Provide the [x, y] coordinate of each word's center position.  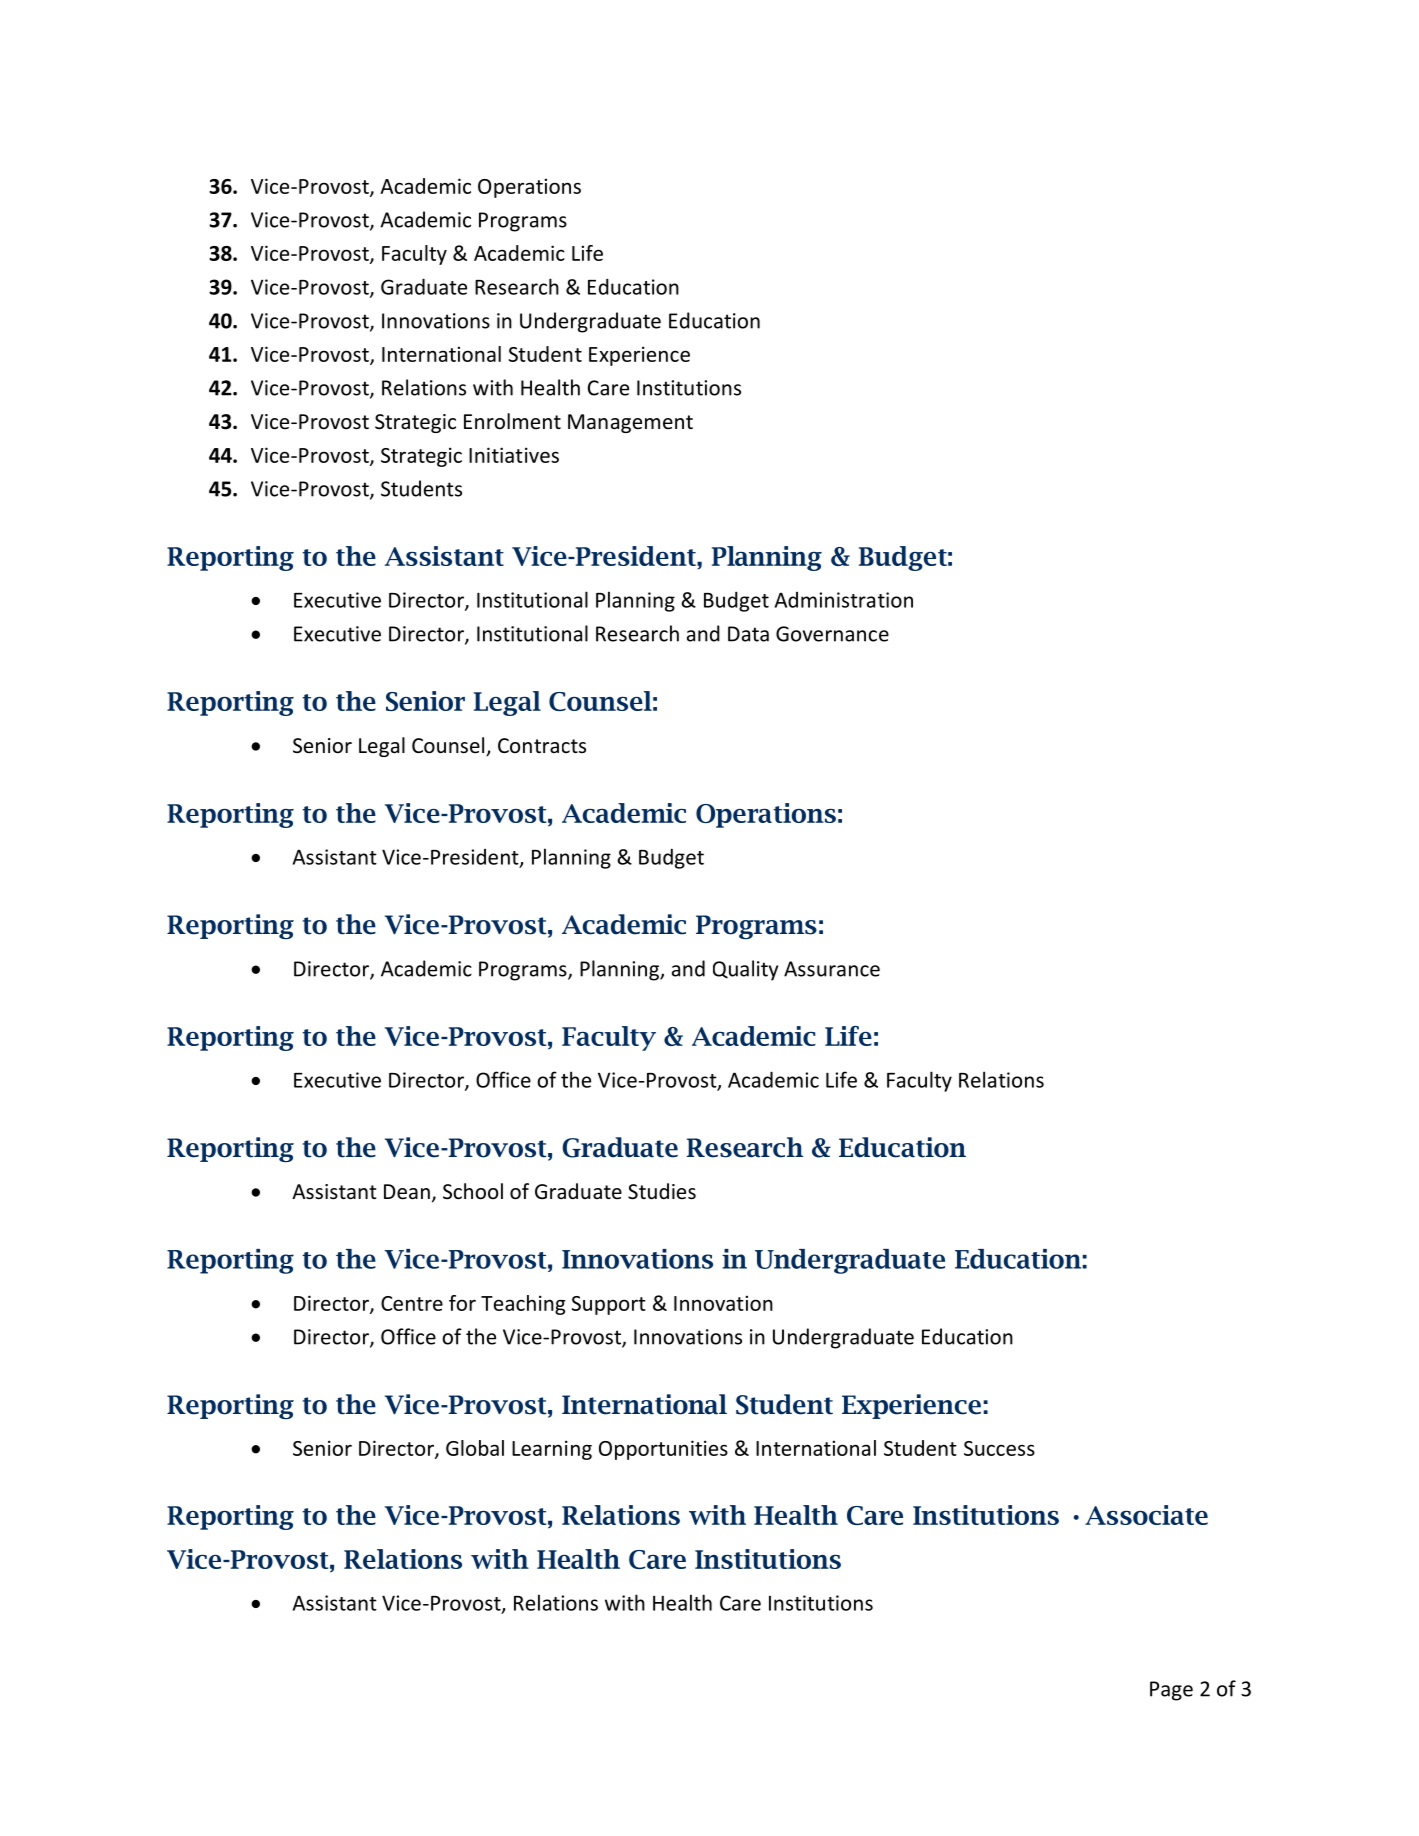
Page [1171, 1691]
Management [630, 423]
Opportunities [663, 1450]
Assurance [832, 969]
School [473, 1191]
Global [475, 1448]
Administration [844, 600]
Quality [745, 970]
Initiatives [514, 455]
